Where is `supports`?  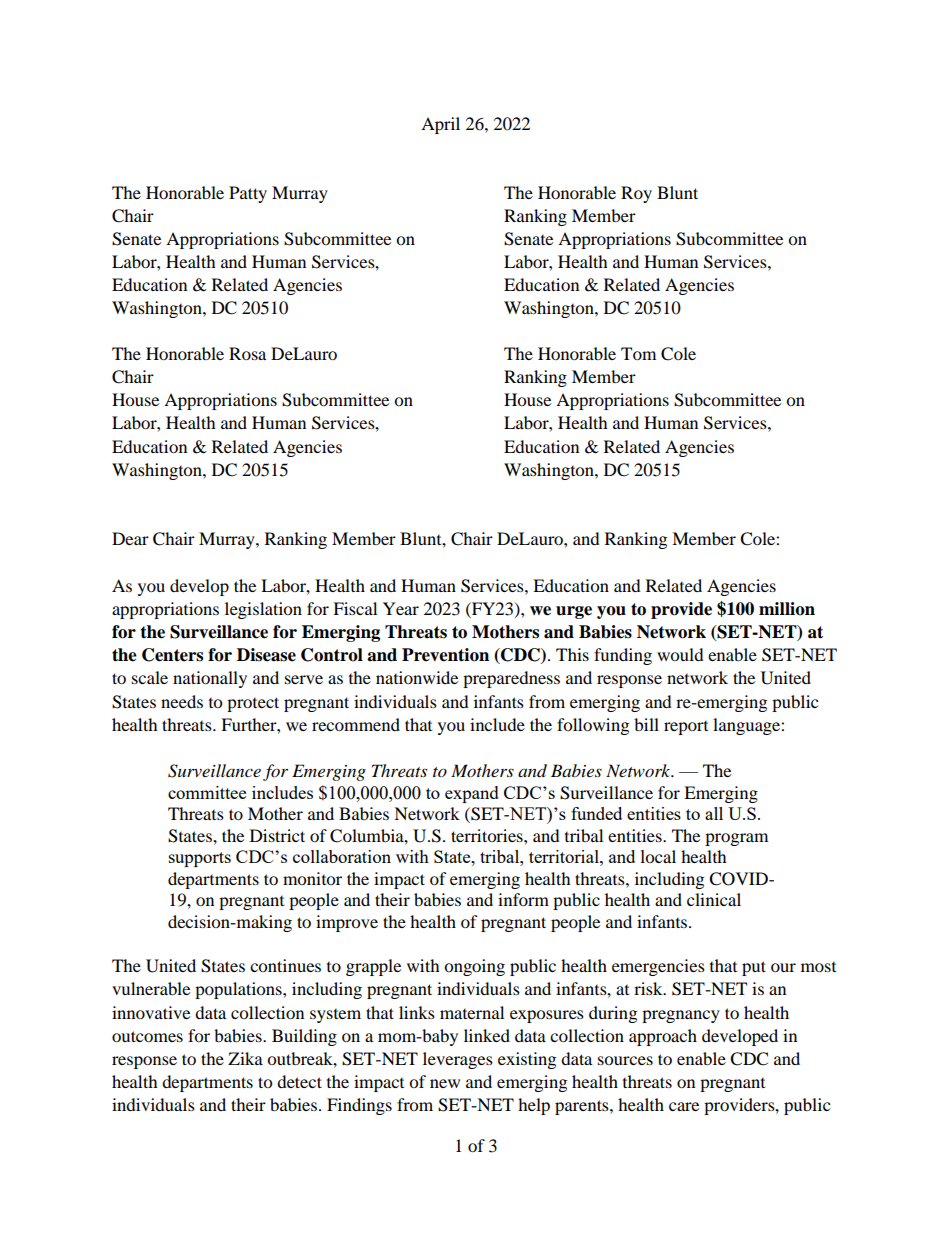 supports is located at coordinates (200, 859).
